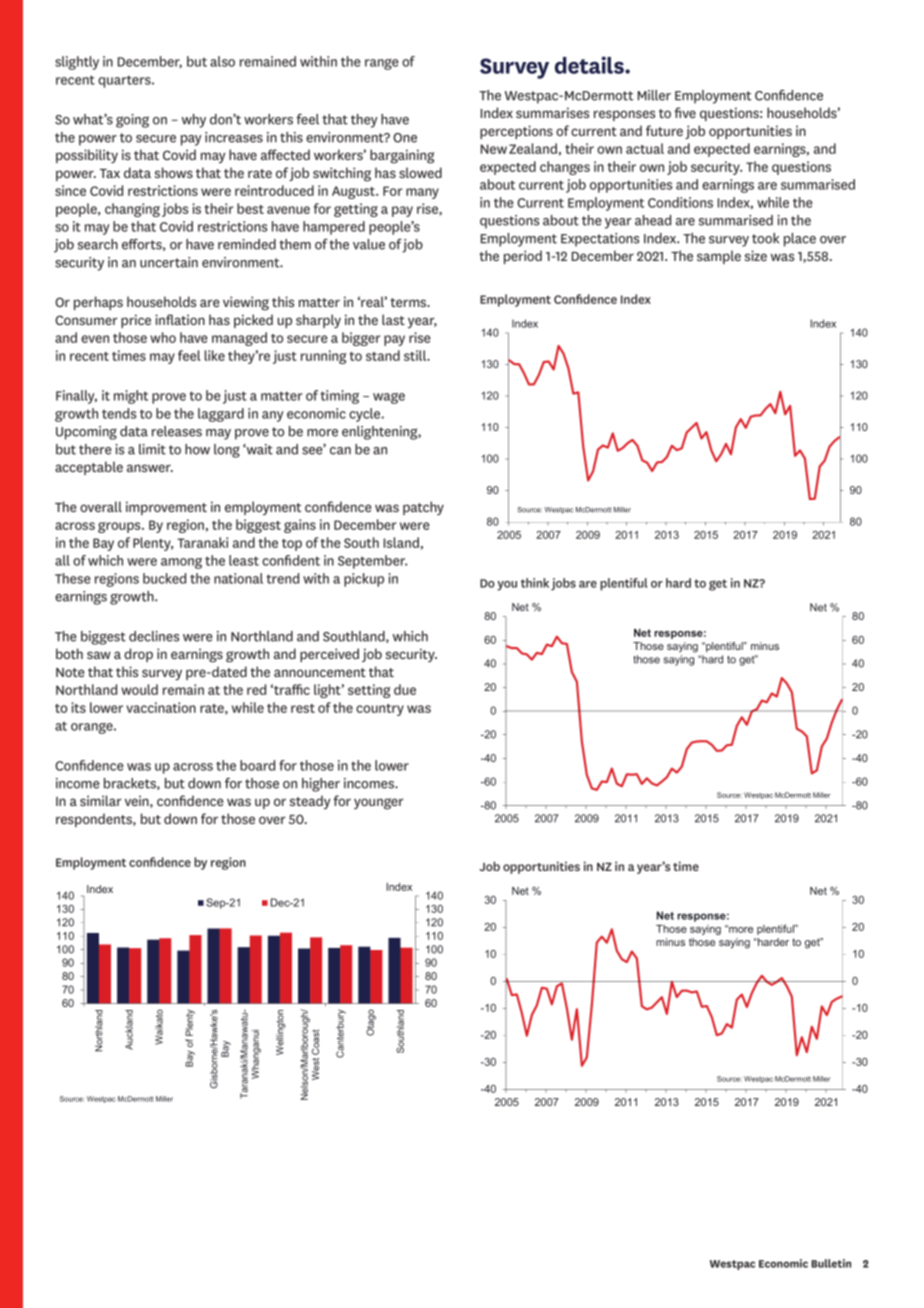 The width and height of the screenshot is (924, 1308). Describe the element at coordinates (131, 397) in the screenshot. I see `might` at that location.
